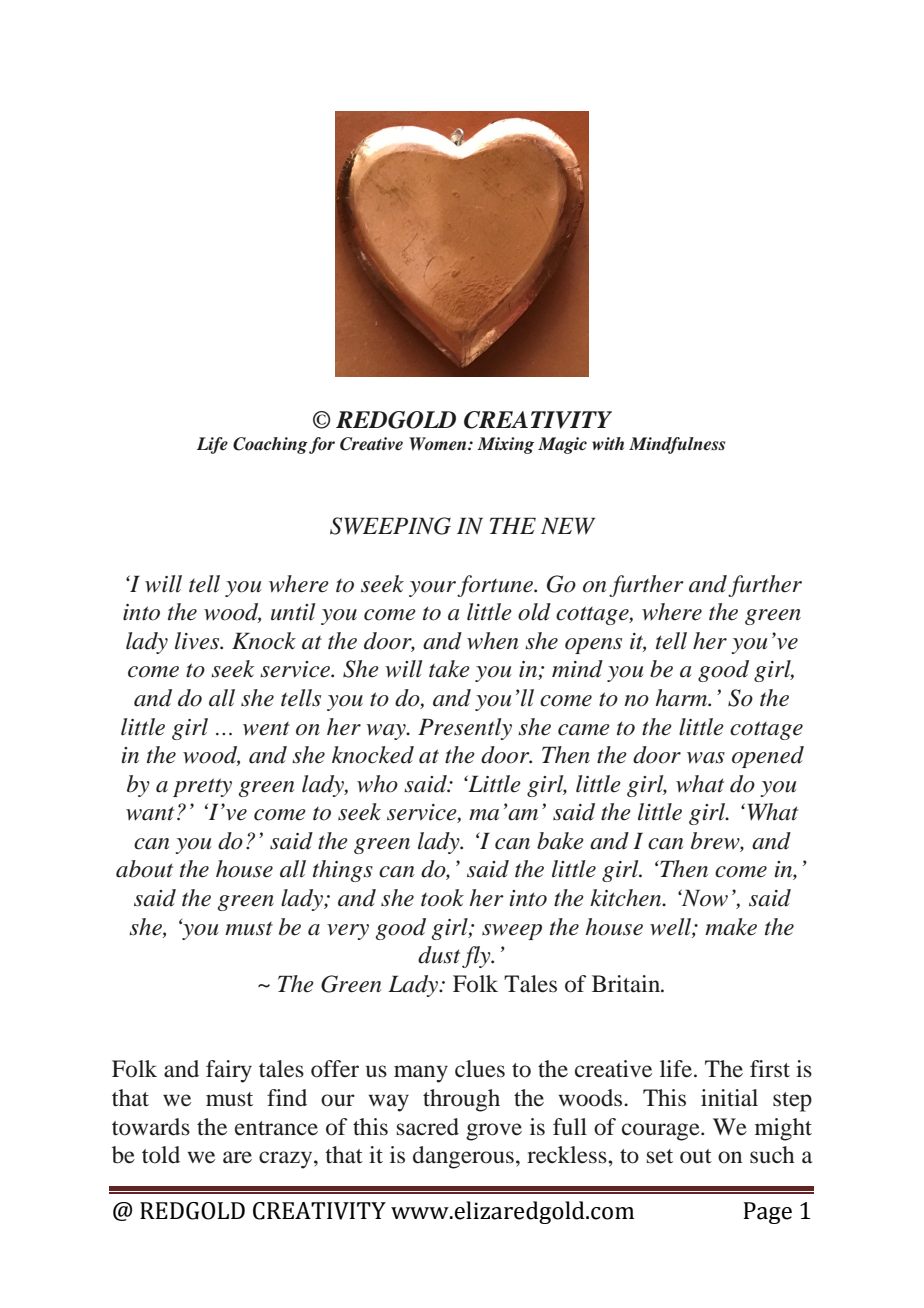 Image resolution: width=924 pixels, height=1308 pixels. What do you see at coordinates (276, 1128) in the screenshot?
I see `entrance` at bounding box center [276, 1128].
